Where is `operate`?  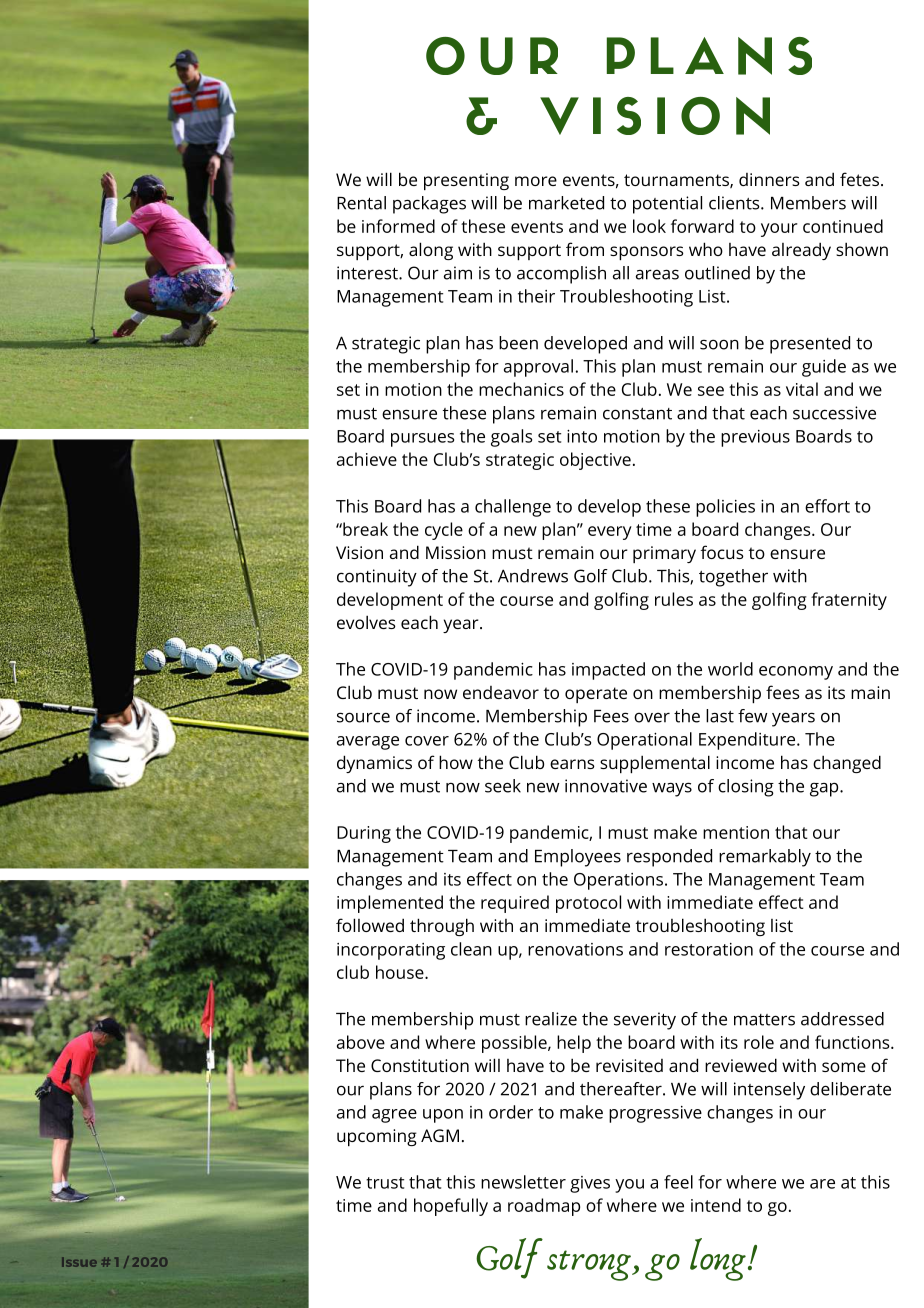
operate is located at coordinates (596, 695).
